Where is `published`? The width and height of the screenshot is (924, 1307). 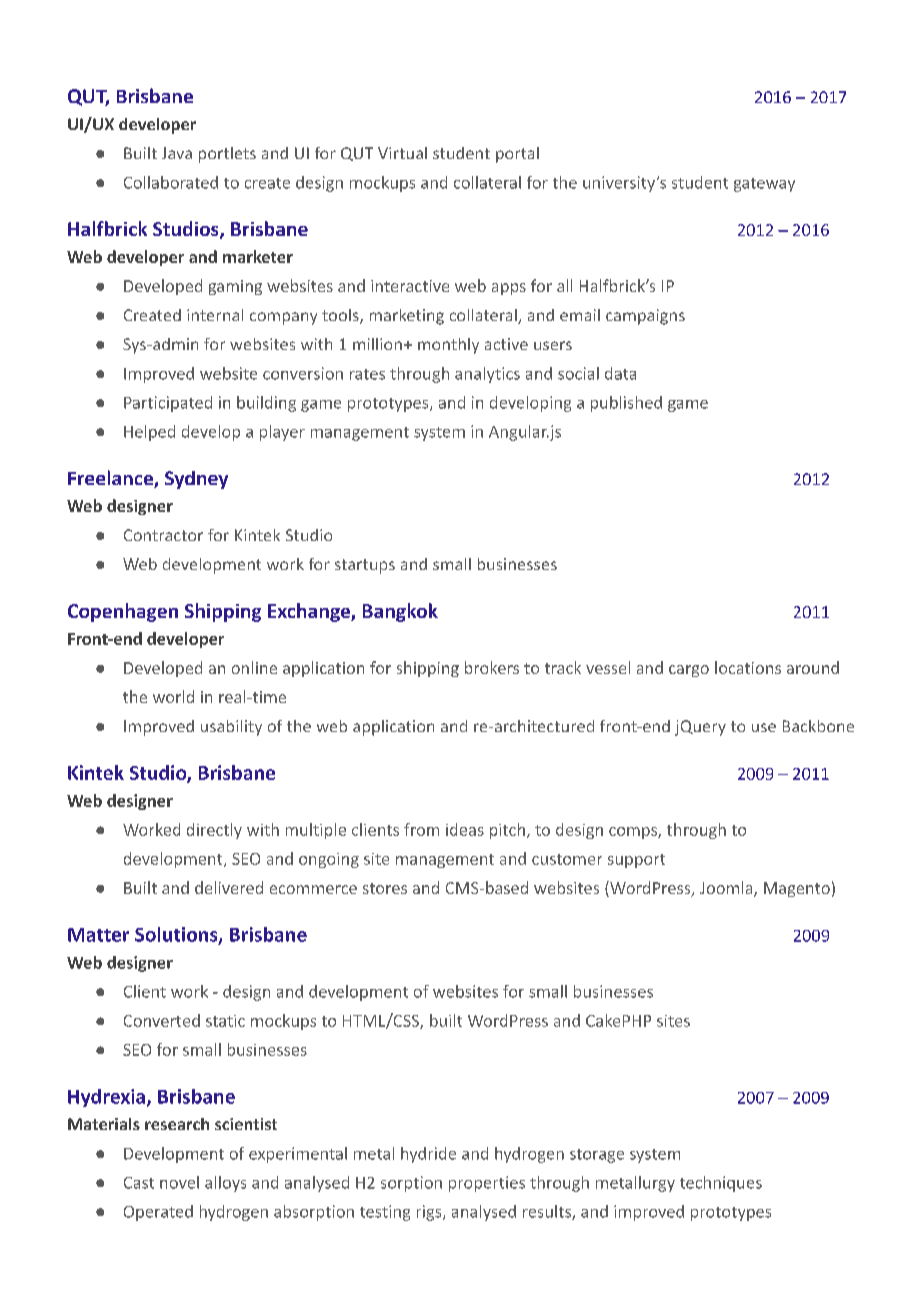 published is located at coordinates (626, 404).
